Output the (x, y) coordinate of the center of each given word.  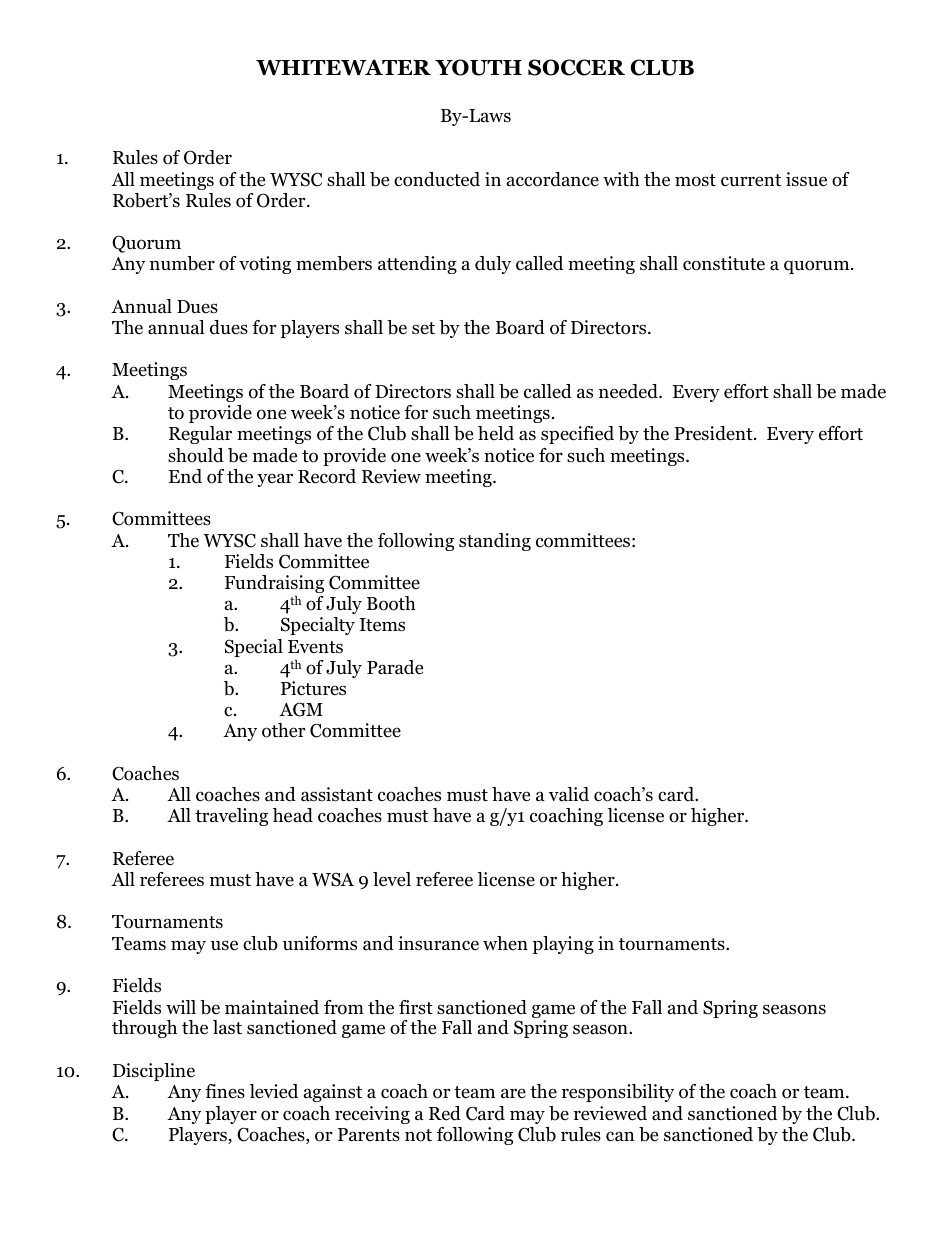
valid (569, 794)
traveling (231, 817)
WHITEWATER (343, 67)
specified (577, 435)
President (714, 433)
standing (495, 542)
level (392, 879)
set (423, 328)
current (751, 180)
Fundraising (274, 585)
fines (225, 1091)
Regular (200, 435)
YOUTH (478, 67)
